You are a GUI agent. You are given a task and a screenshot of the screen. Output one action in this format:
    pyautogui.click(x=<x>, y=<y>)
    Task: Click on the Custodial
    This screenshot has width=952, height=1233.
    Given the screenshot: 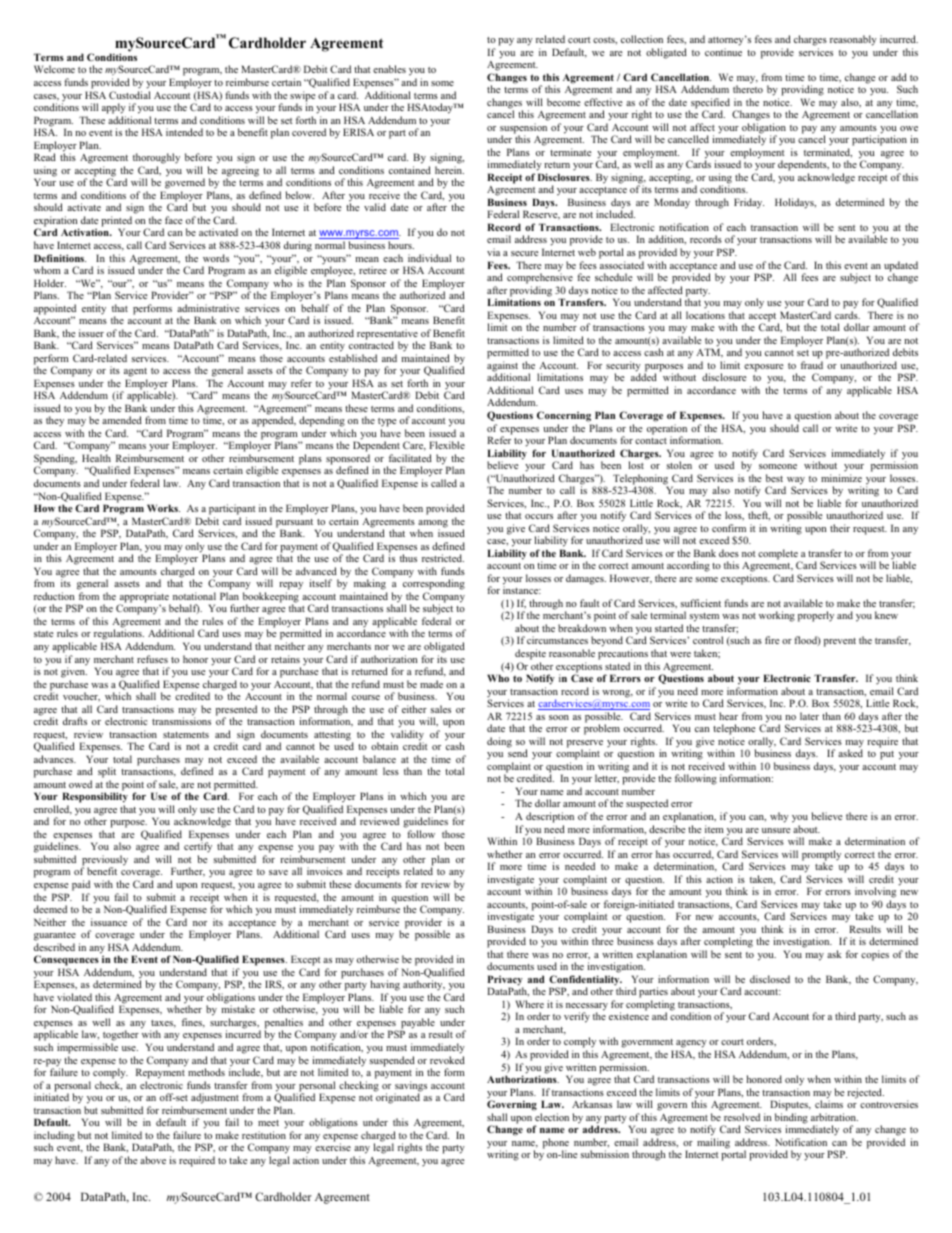 What is the action you would take?
    pyautogui.click(x=130, y=95)
